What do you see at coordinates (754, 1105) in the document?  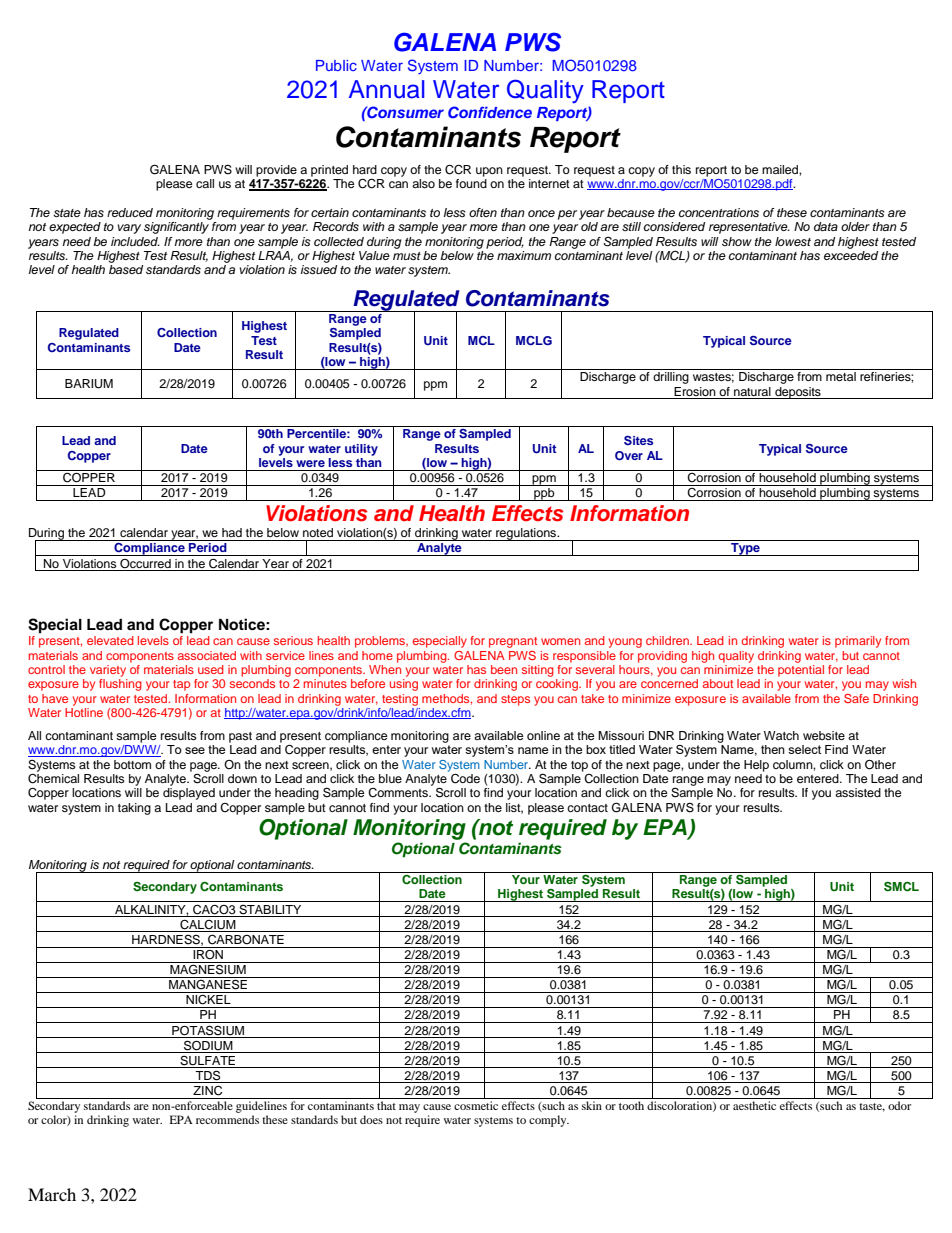 I see `aesthetic` at bounding box center [754, 1105].
